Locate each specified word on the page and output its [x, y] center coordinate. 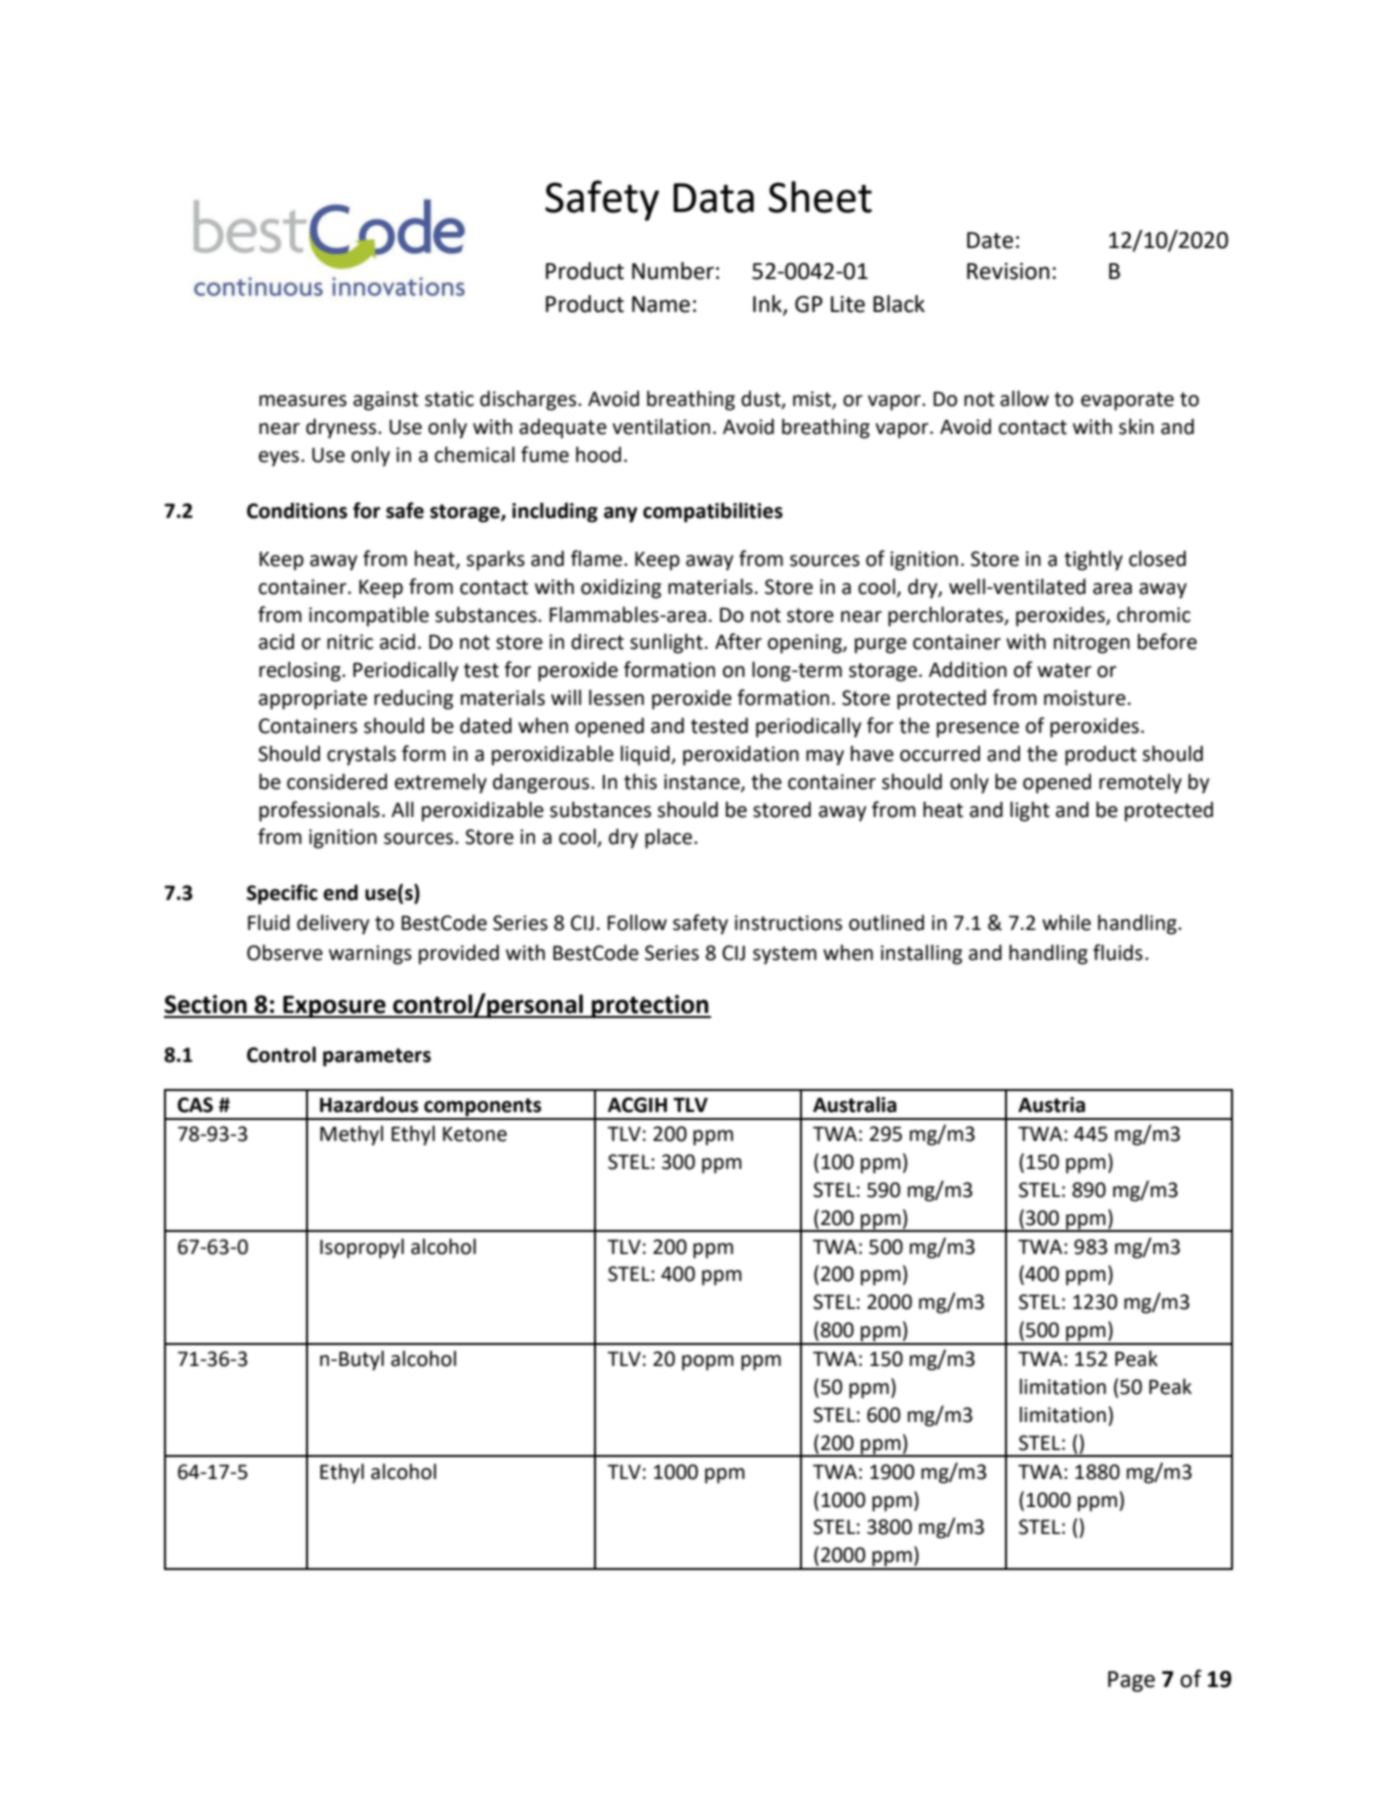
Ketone [475, 1134]
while [1066, 922]
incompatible [369, 616]
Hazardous [369, 1104]
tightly [1093, 560]
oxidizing [621, 588]
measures [303, 401]
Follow [637, 922]
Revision [1008, 271]
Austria [1051, 1105]
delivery [333, 924]
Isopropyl [362, 1248]
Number [673, 271]
